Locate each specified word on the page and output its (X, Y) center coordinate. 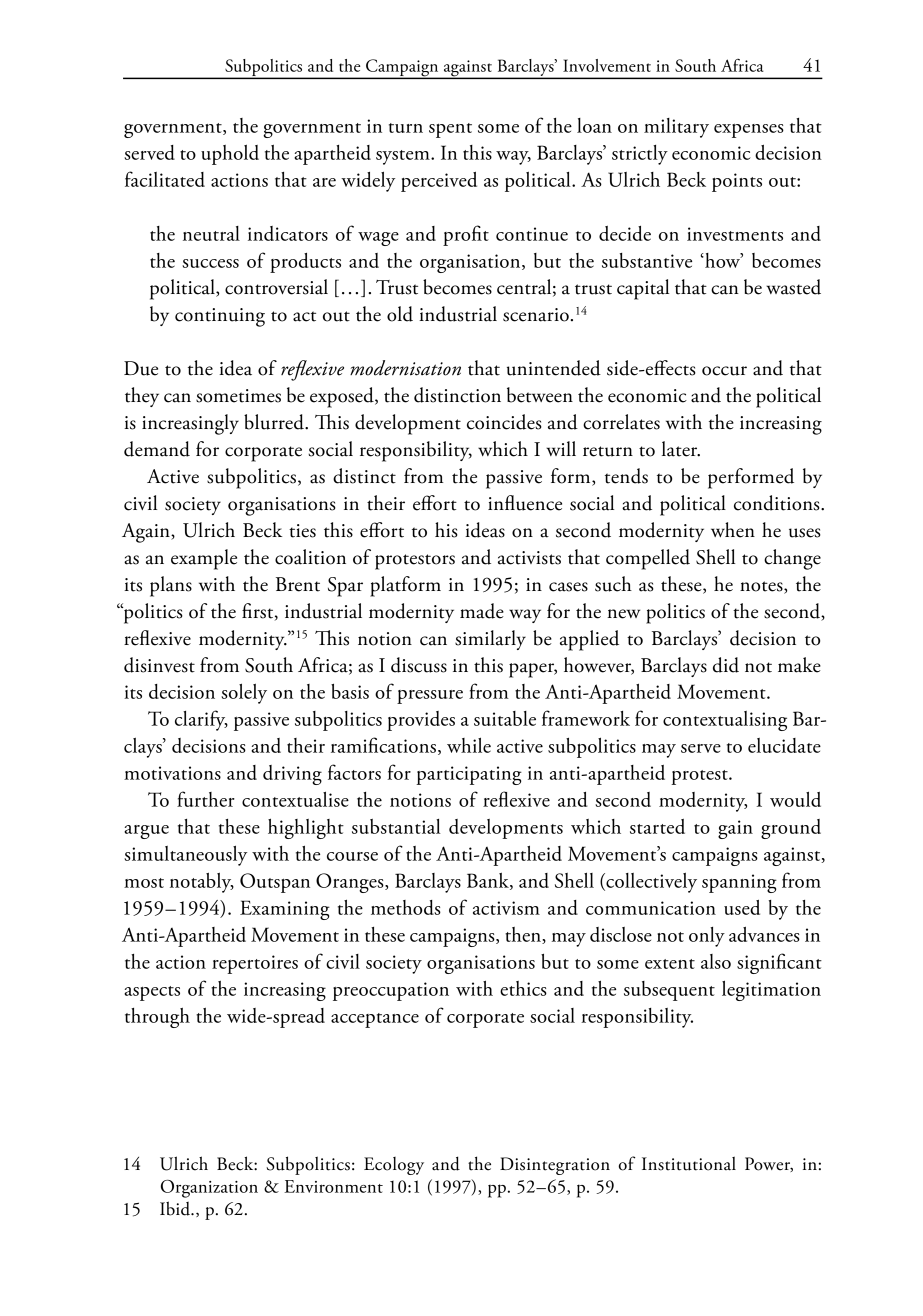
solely (244, 693)
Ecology (394, 1166)
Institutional (689, 1163)
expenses (749, 131)
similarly (490, 640)
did (726, 665)
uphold (230, 155)
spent (450, 130)
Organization (209, 1189)
